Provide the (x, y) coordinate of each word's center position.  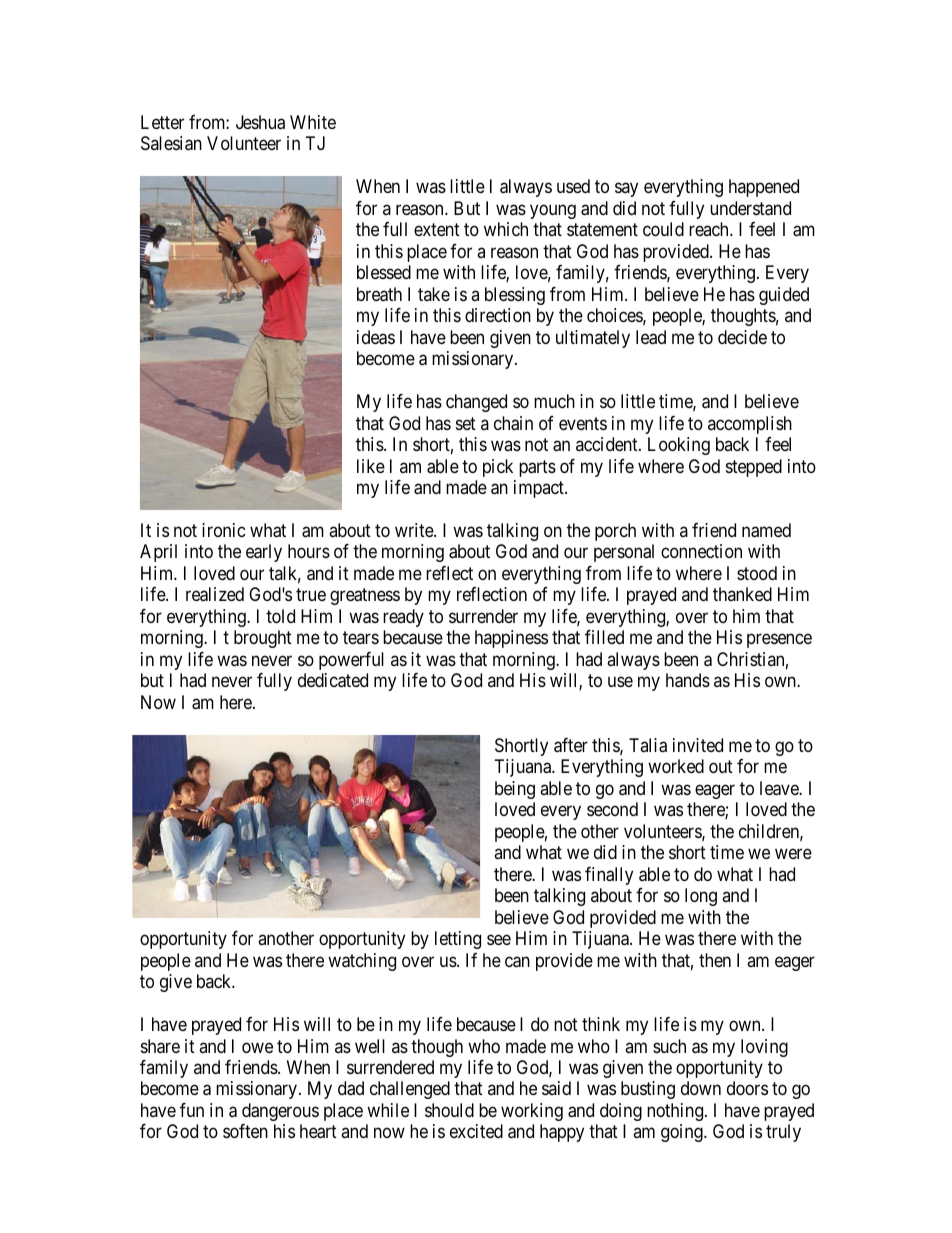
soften (245, 1131)
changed (476, 403)
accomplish (750, 425)
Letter (162, 122)
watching (362, 962)
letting (458, 940)
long (701, 897)
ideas (376, 337)
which (506, 229)
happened (764, 188)
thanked (742, 594)
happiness (511, 639)
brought (263, 639)
